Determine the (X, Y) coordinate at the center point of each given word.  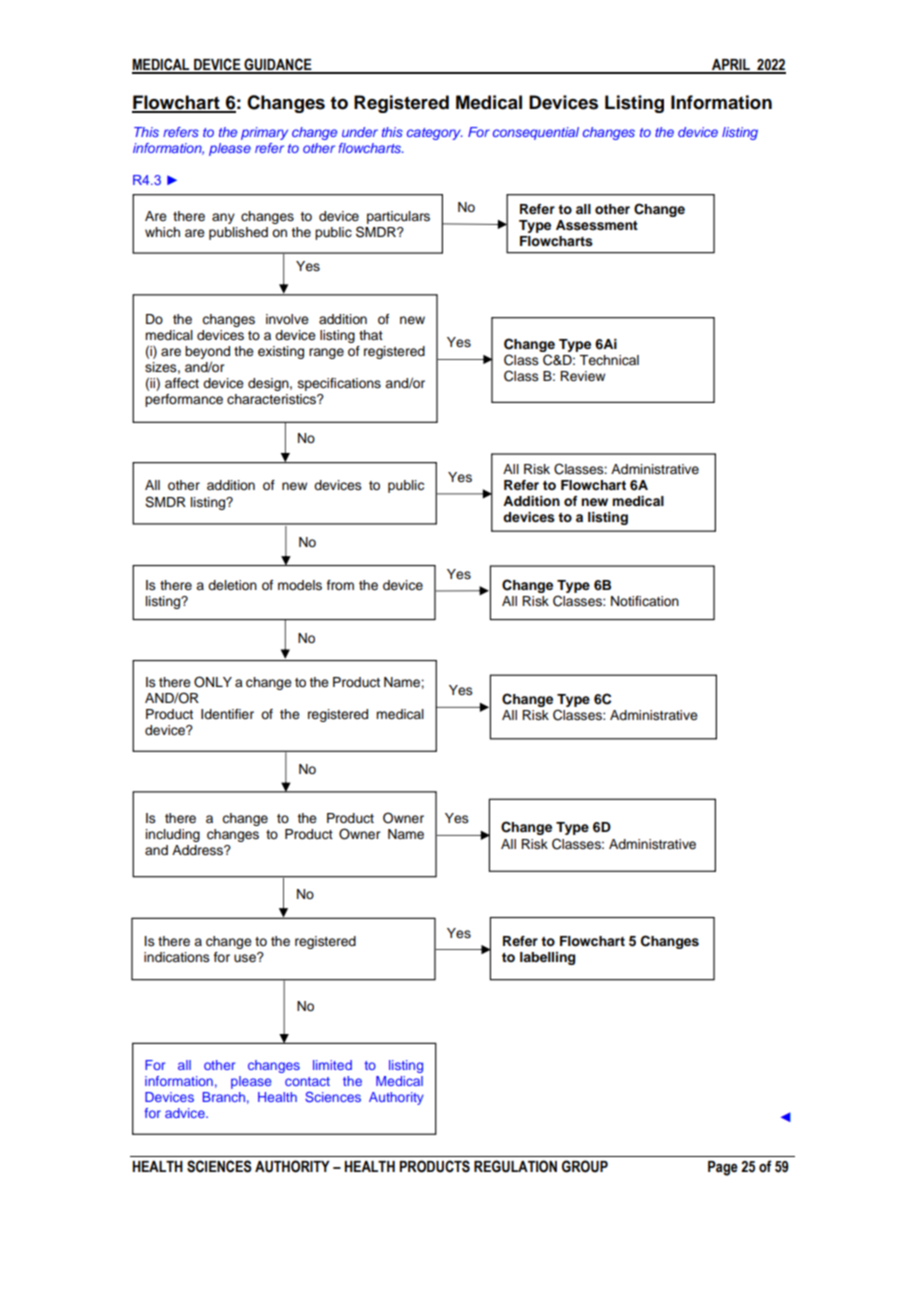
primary (264, 133)
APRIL (731, 66)
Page (723, 1168)
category (435, 134)
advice (186, 1113)
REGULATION (515, 1166)
